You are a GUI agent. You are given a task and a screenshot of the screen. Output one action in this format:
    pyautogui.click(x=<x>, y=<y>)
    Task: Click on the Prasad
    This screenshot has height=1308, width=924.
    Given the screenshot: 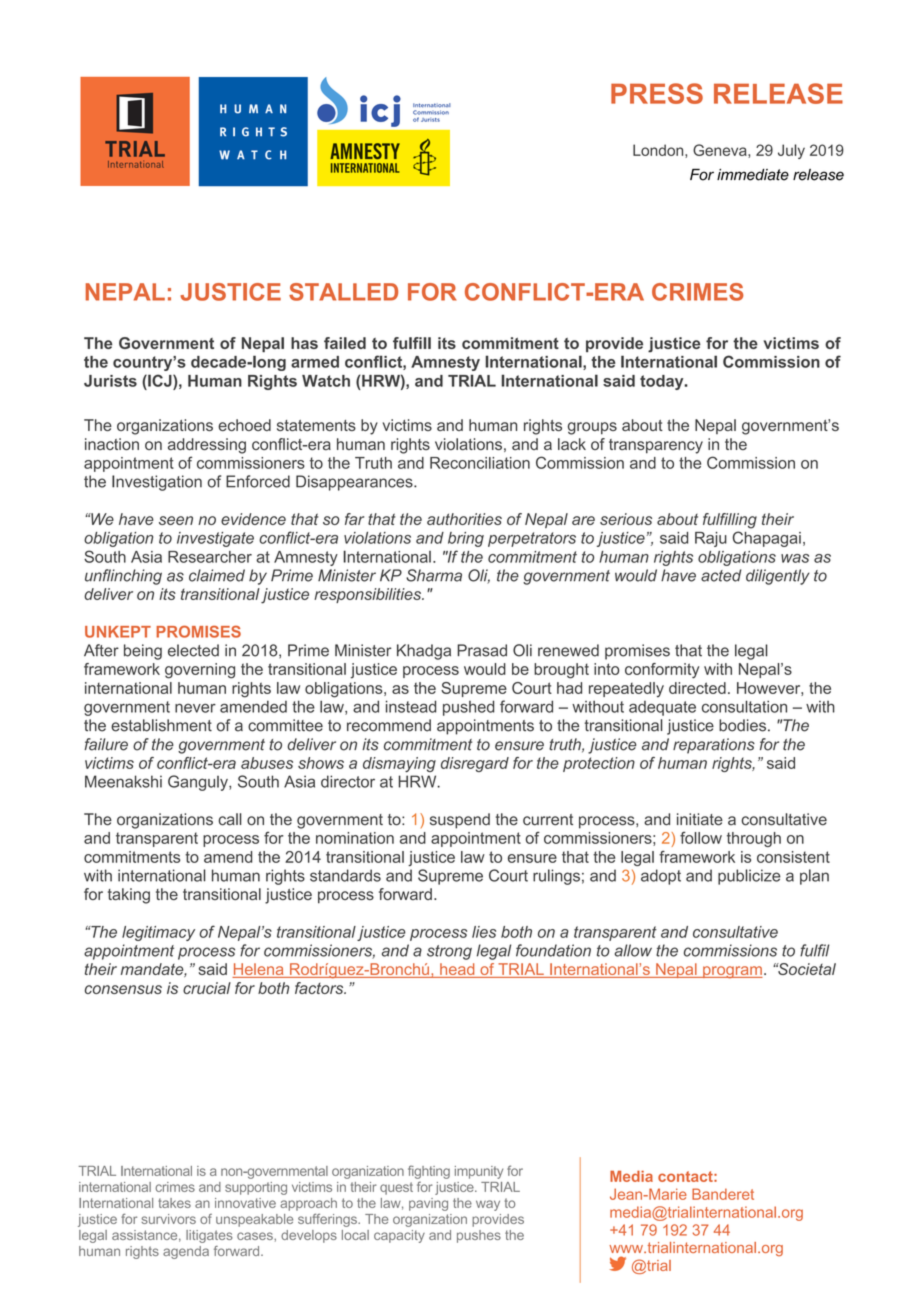 What is the action you would take?
    pyautogui.click(x=482, y=650)
